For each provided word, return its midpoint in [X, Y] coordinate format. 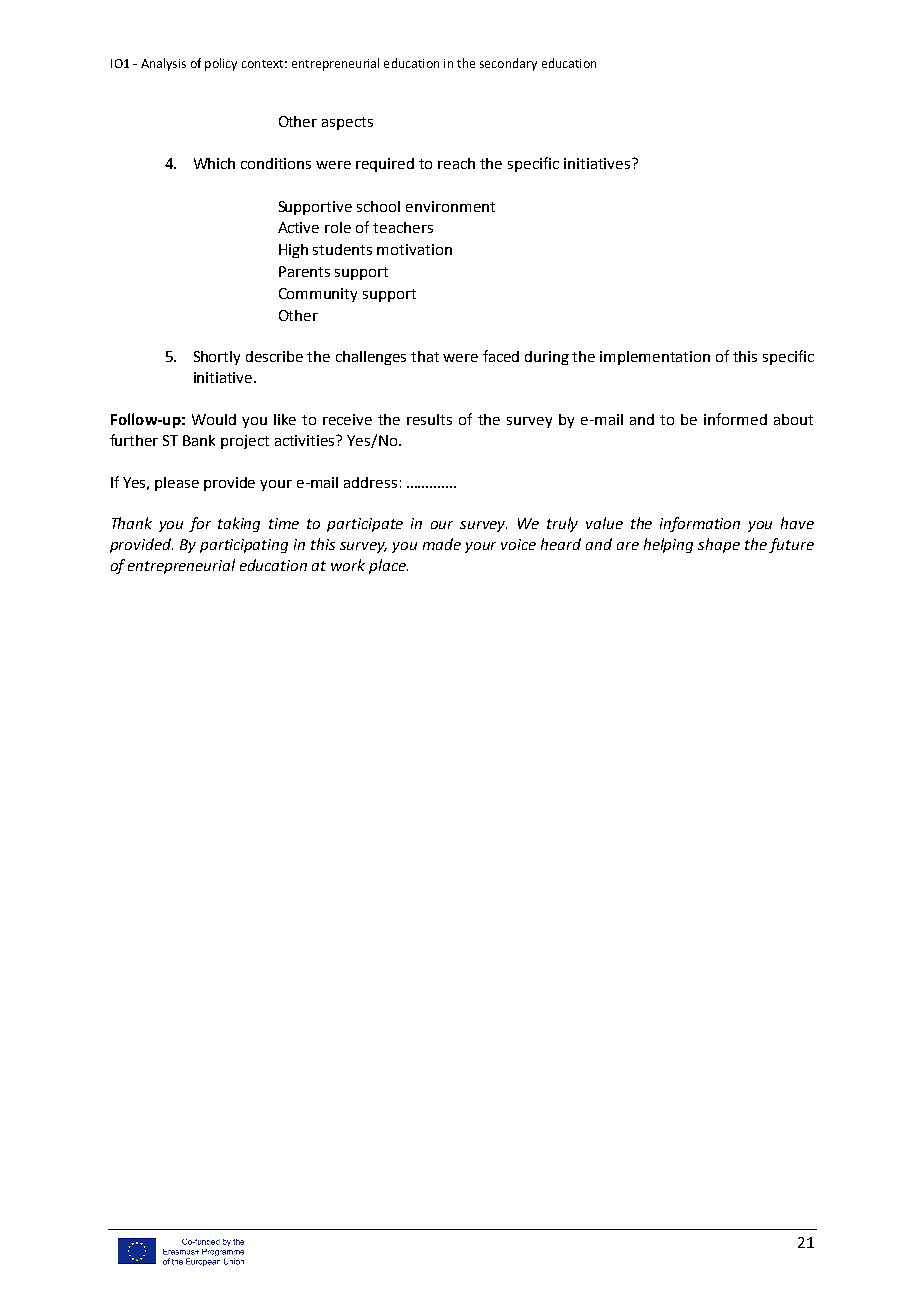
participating [244, 546]
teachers [403, 227]
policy [221, 64]
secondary [508, 64]
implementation [655, 358]
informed [735, 419]
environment [450, 206]
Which [214, 163]
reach [456, 163]
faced [501, 356]
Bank [199, 440]
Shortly [217, 358]
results [429, 419]
